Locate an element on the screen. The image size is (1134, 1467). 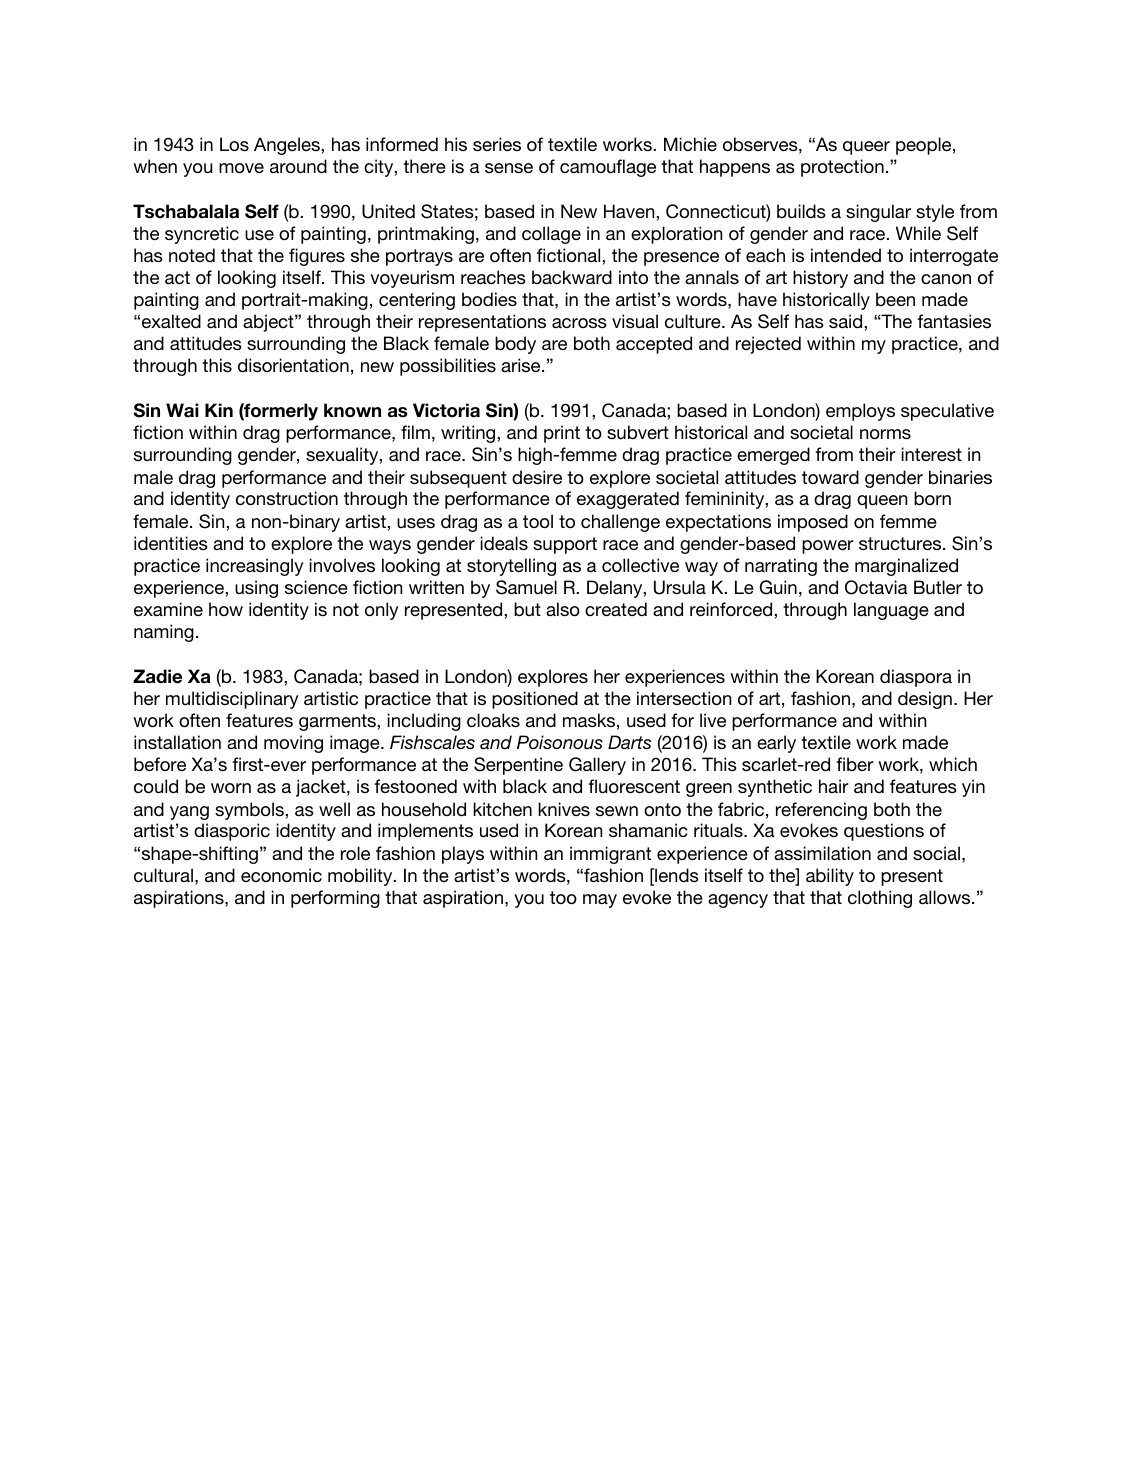
tool is located at coordinates (538, 521).
